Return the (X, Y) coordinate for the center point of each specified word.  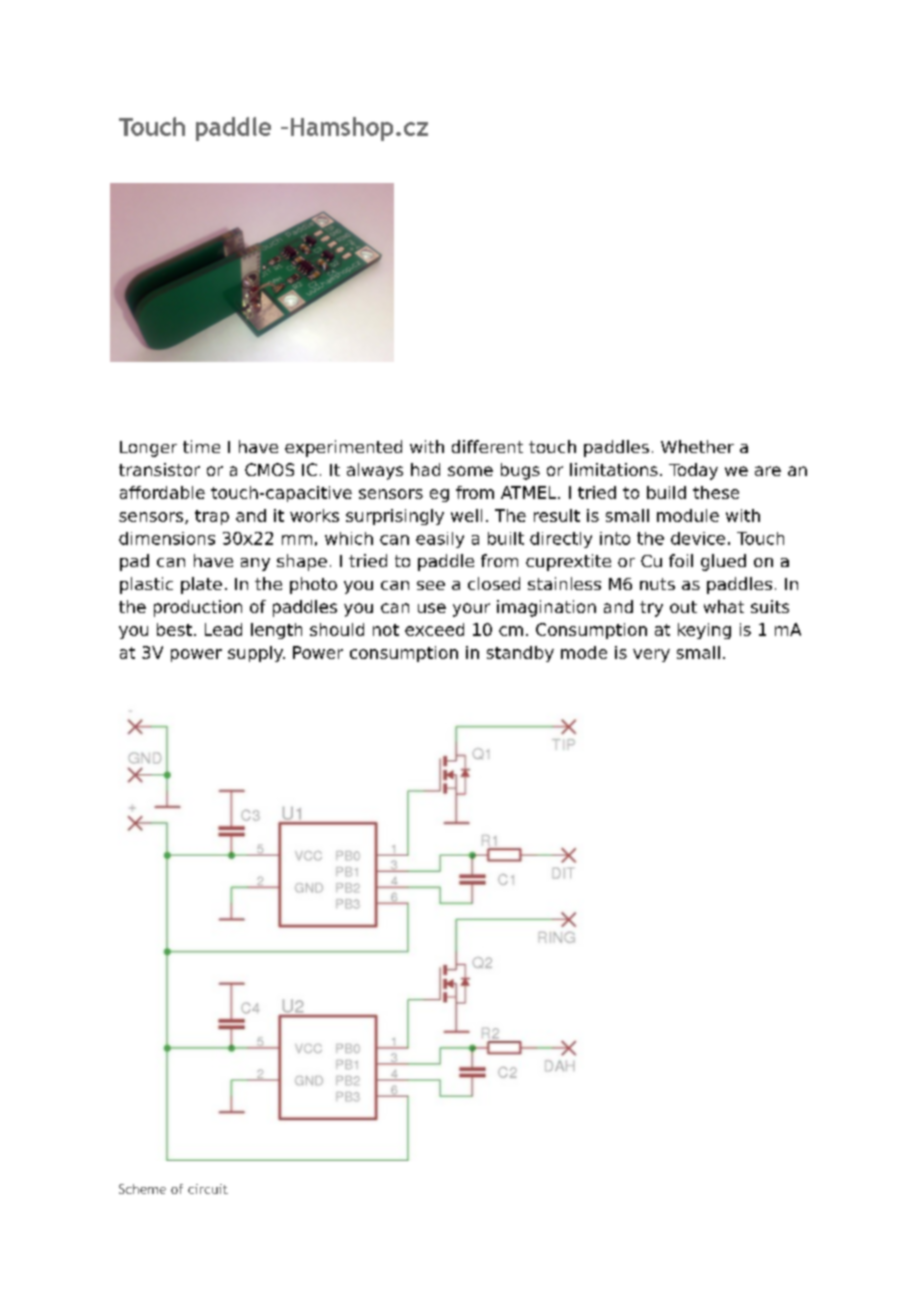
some (470, 471)
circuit (208, 1189)
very (651, 655)
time (201, 446)
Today (693, 471)
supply (256, 654)
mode (584, 652)
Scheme (142, 1189)
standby (520, 654)
